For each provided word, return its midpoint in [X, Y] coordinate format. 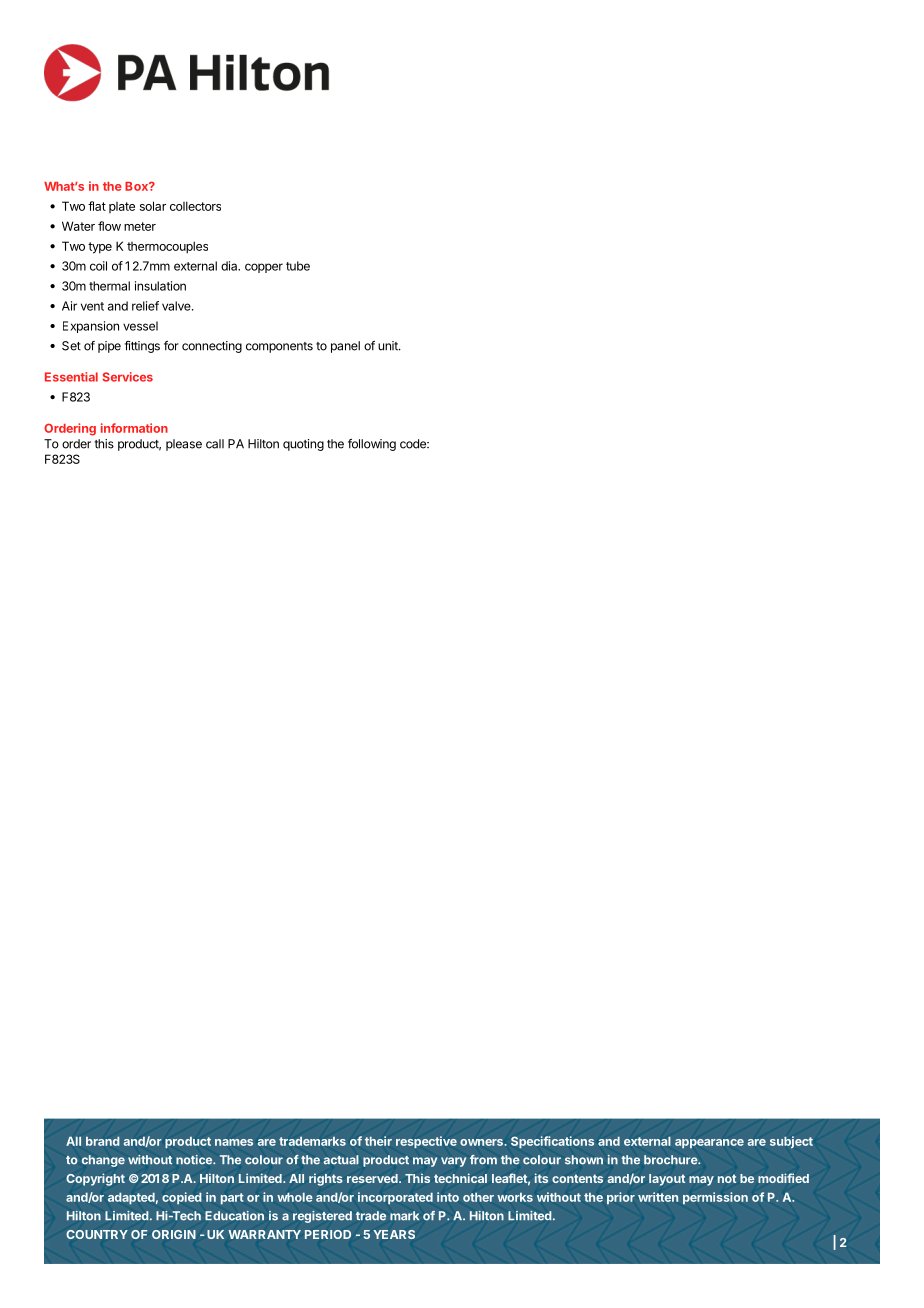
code [414, 444]
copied [182, 1198]
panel [345, 347]
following [372, 445]
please [184, 445]
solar [153, 206]
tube [298, 266]
